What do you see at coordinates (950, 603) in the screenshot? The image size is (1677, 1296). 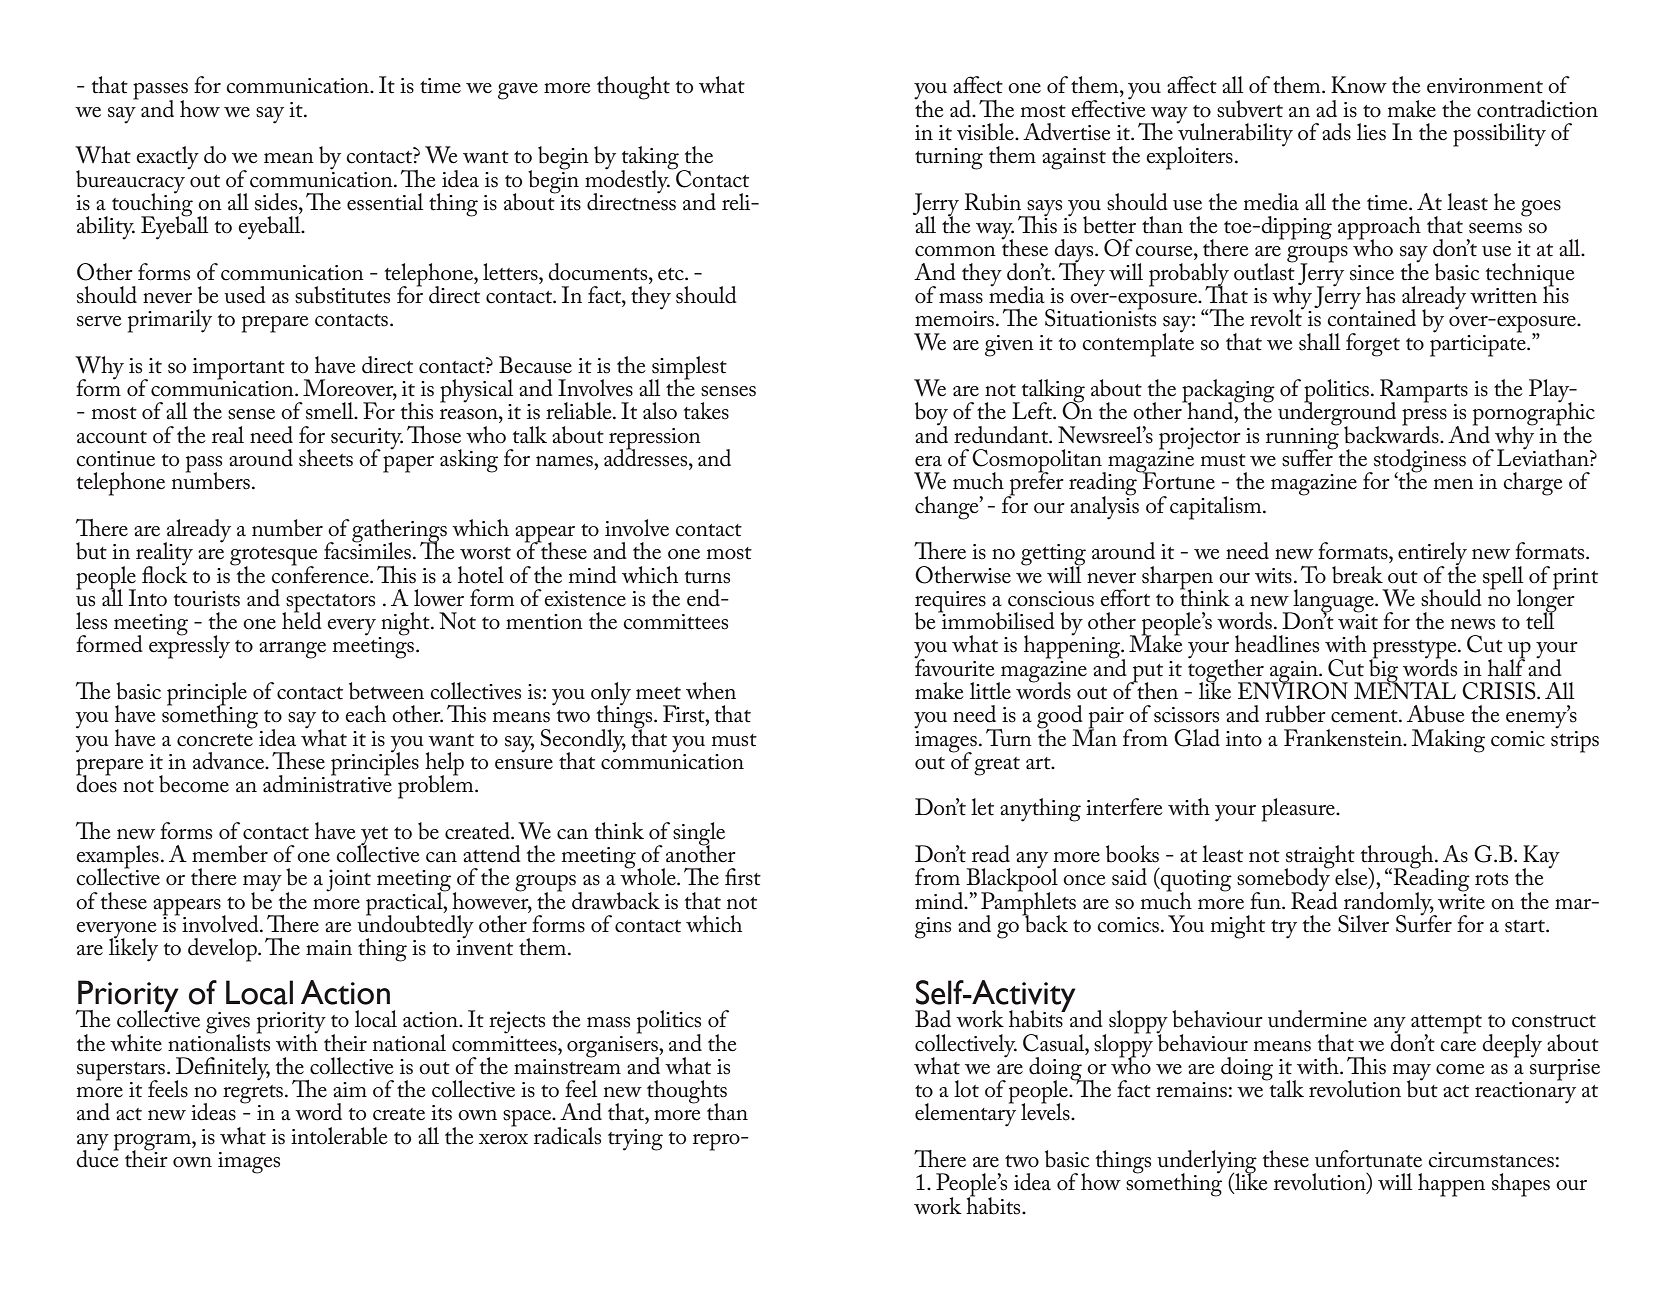 I see `requires` at bounding box center [950, 603].
